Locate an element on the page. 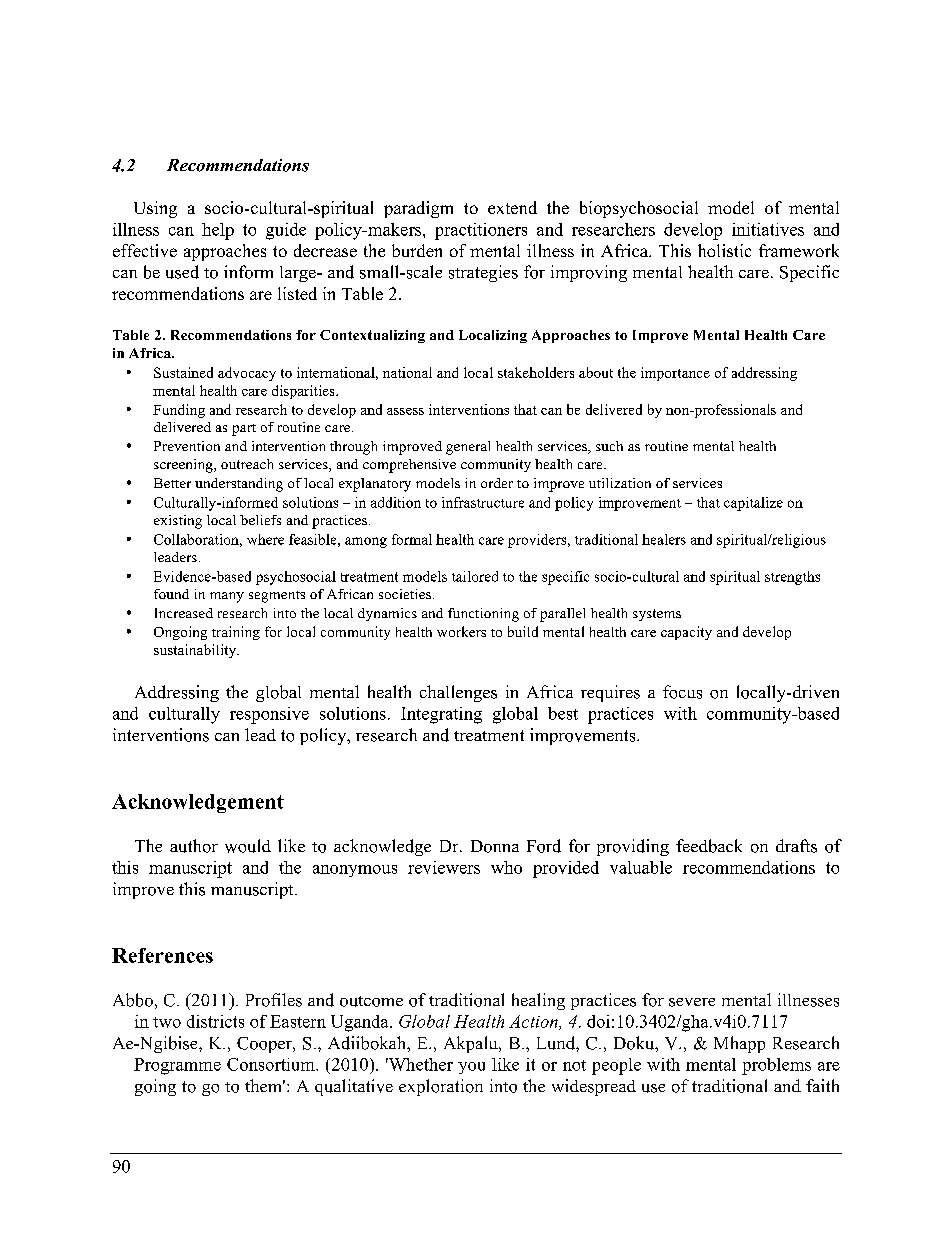 The width and height of the document is (952, 1233). beliefs is located at coordinates (260, 520).
